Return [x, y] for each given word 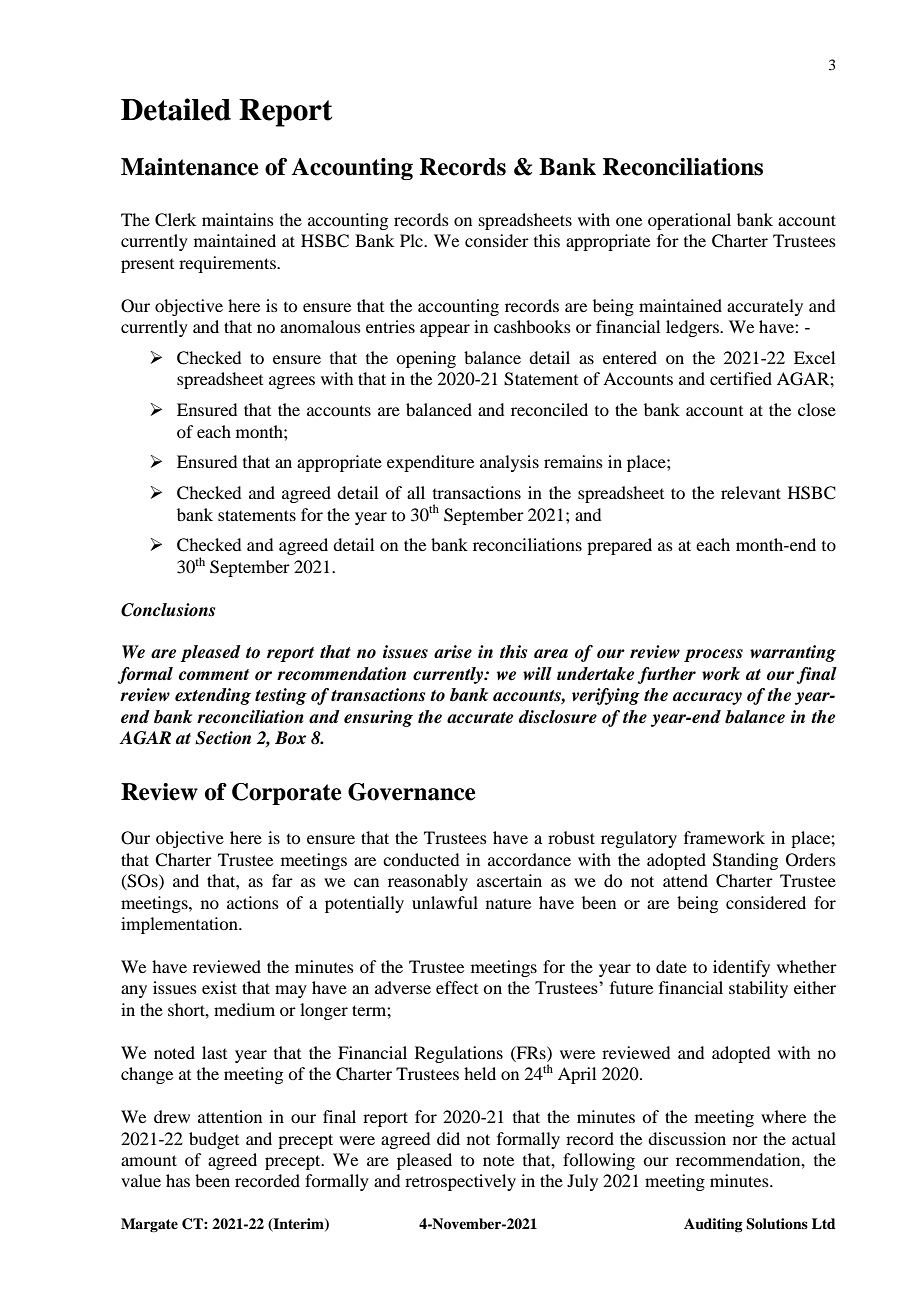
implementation [180, 925]
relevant [751, 492]
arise [453, 652]
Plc [412, 240]
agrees [292, 382]
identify [741, 968]
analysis [509, 463]
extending [213, 696]
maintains [238, 219]
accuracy [707, 698]
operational [689, 221]
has [178, 1180]
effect [457, 987]
